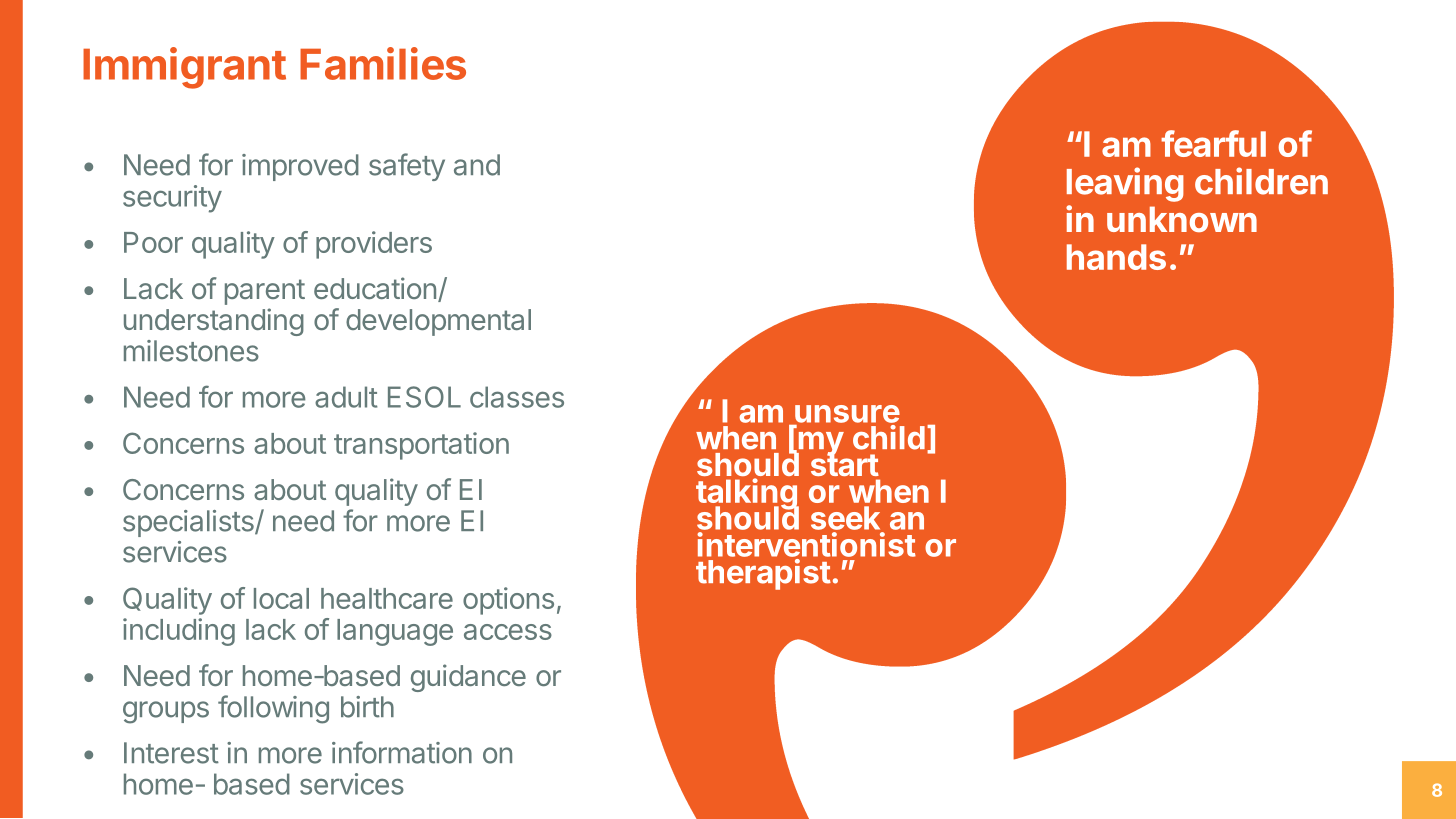  Describe the element at coordinates (273, 709) in the screenshot. I see `following` at that location.
